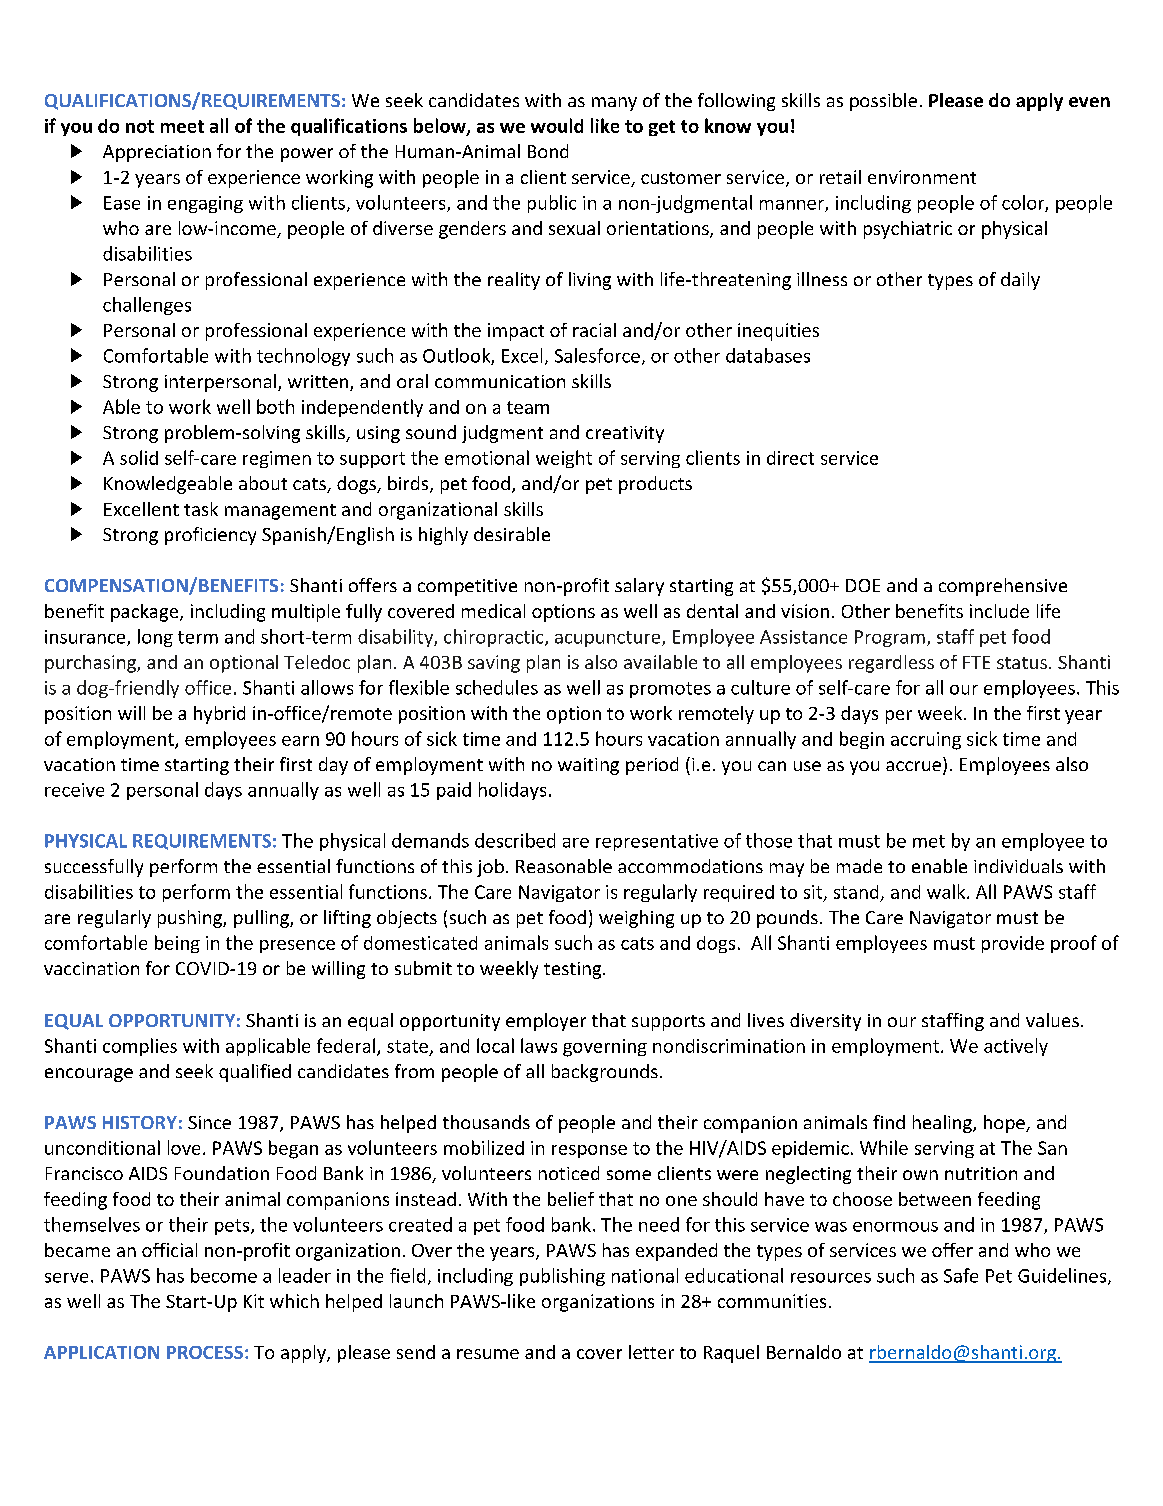  What do you see at coordinates (564, 459) in the screenshot?
I see `weight` at bounding box center [564, 459].
